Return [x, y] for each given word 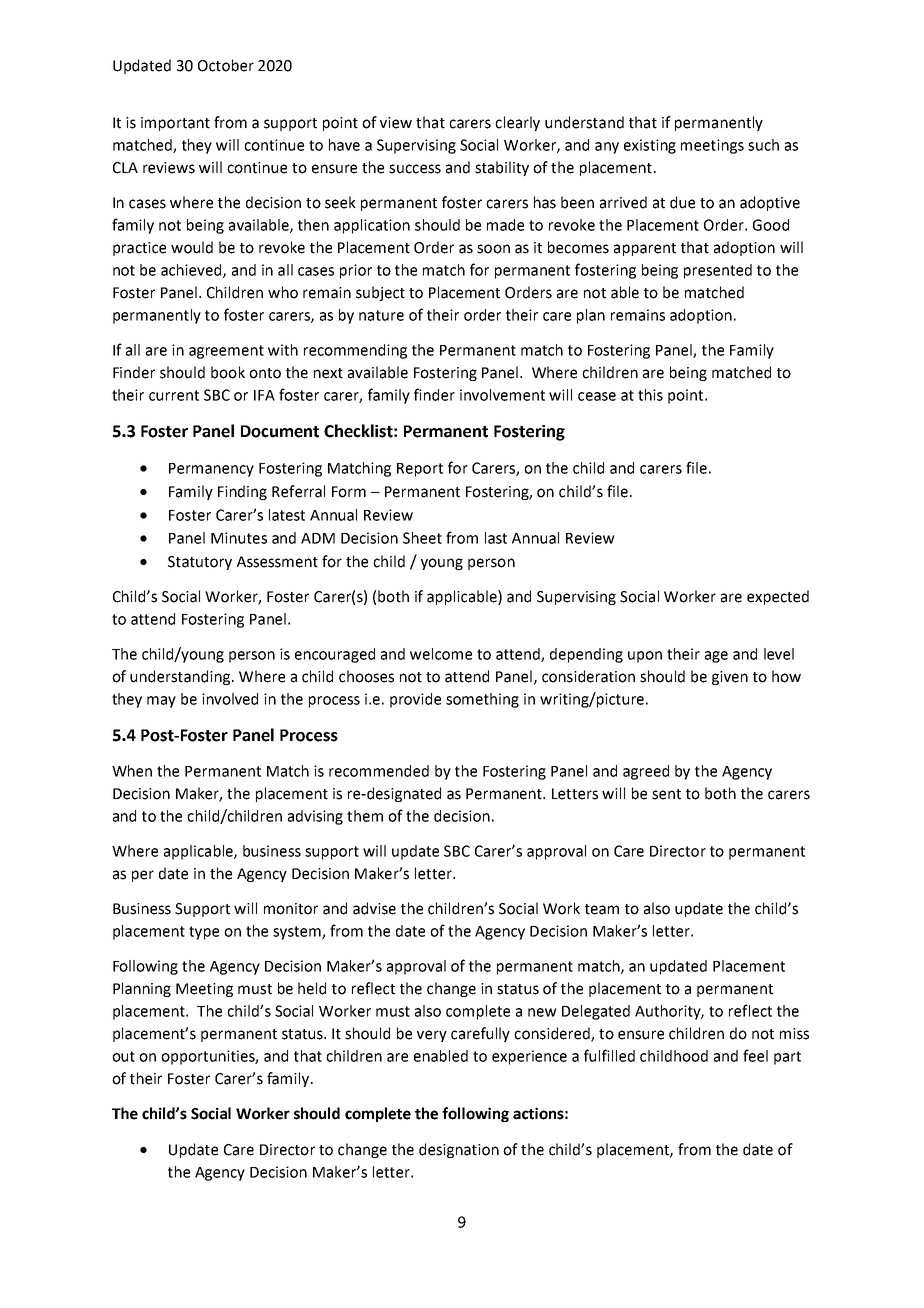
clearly [517, 123]
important [175, 124]
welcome [441, 654]
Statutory [200, 563]
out [123, 1056]
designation [459, 1150]
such [763, 145]
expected [778, 597]
